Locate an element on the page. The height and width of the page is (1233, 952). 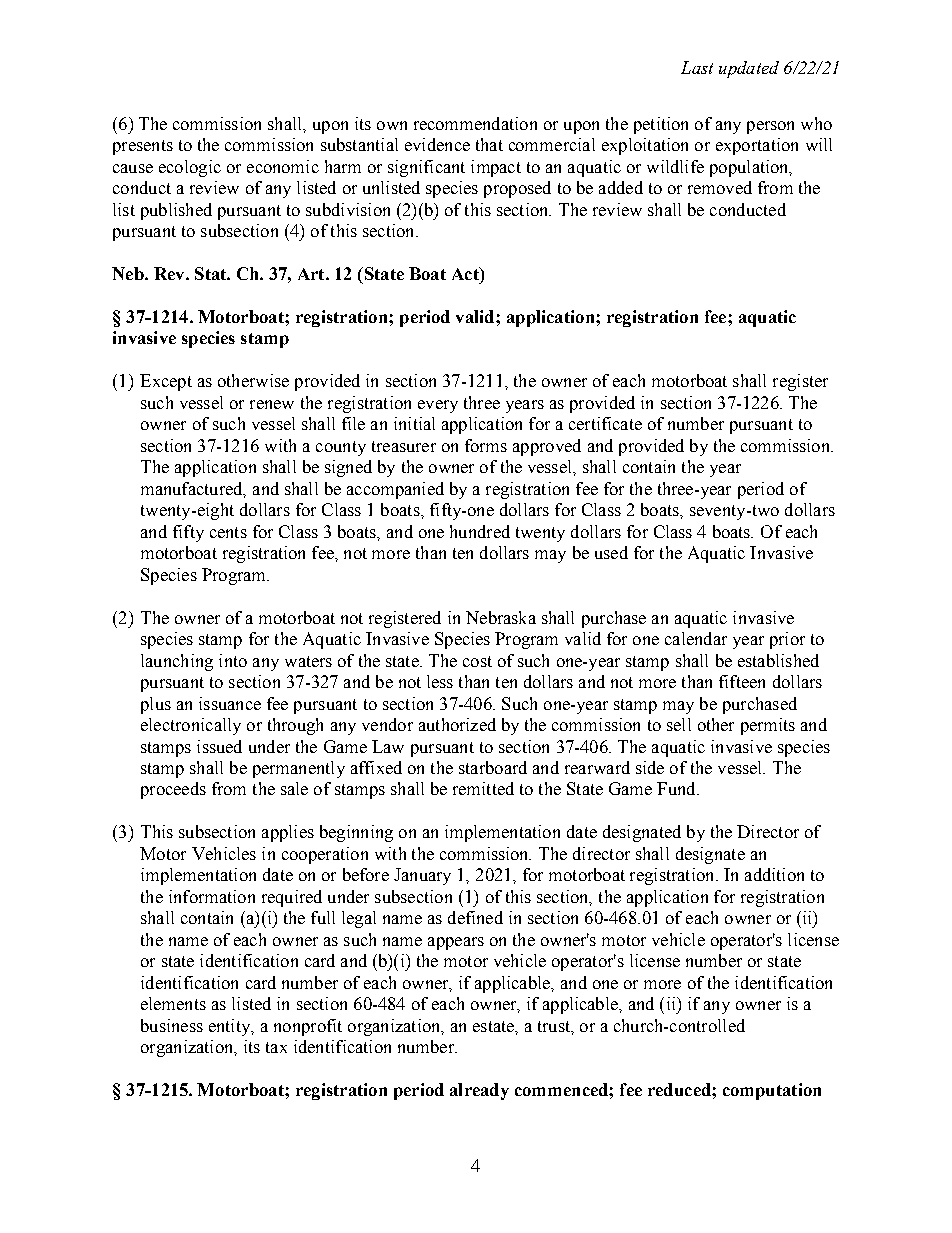
Fund is located at coordinates (677, 788).
